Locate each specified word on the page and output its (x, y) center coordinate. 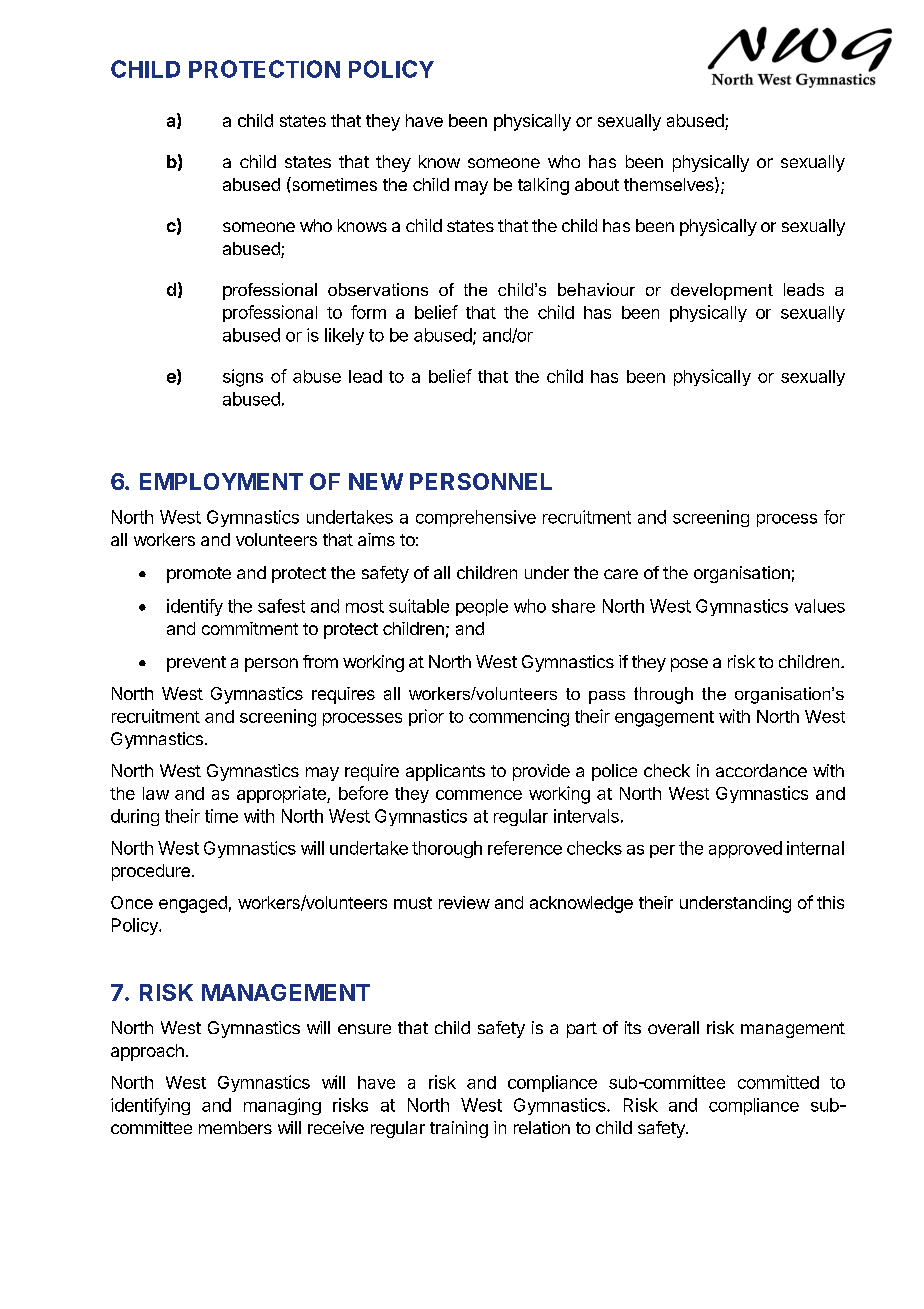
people (482, 607)
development (722, 291)
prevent (196, 664)
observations (378, 289)
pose (689, 665)
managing (282, 1106)
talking (543, 186)
